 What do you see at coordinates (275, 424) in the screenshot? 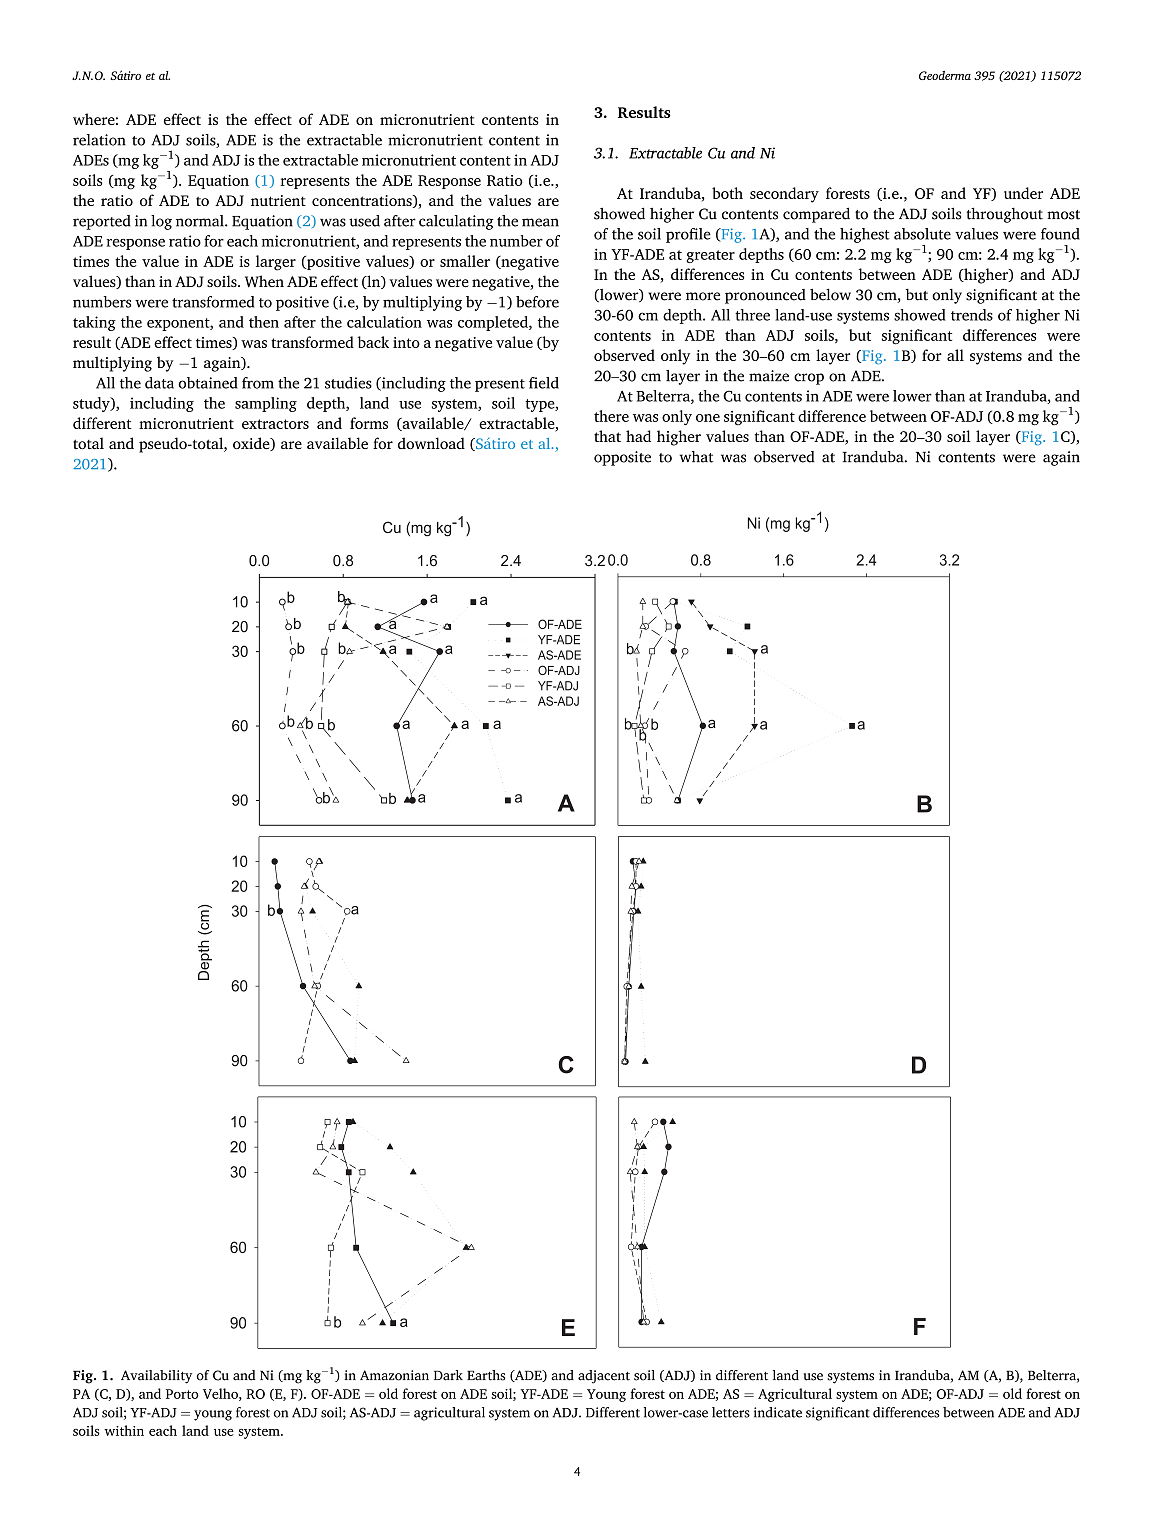
I see `extractors` at bounding box center [275, 424].
